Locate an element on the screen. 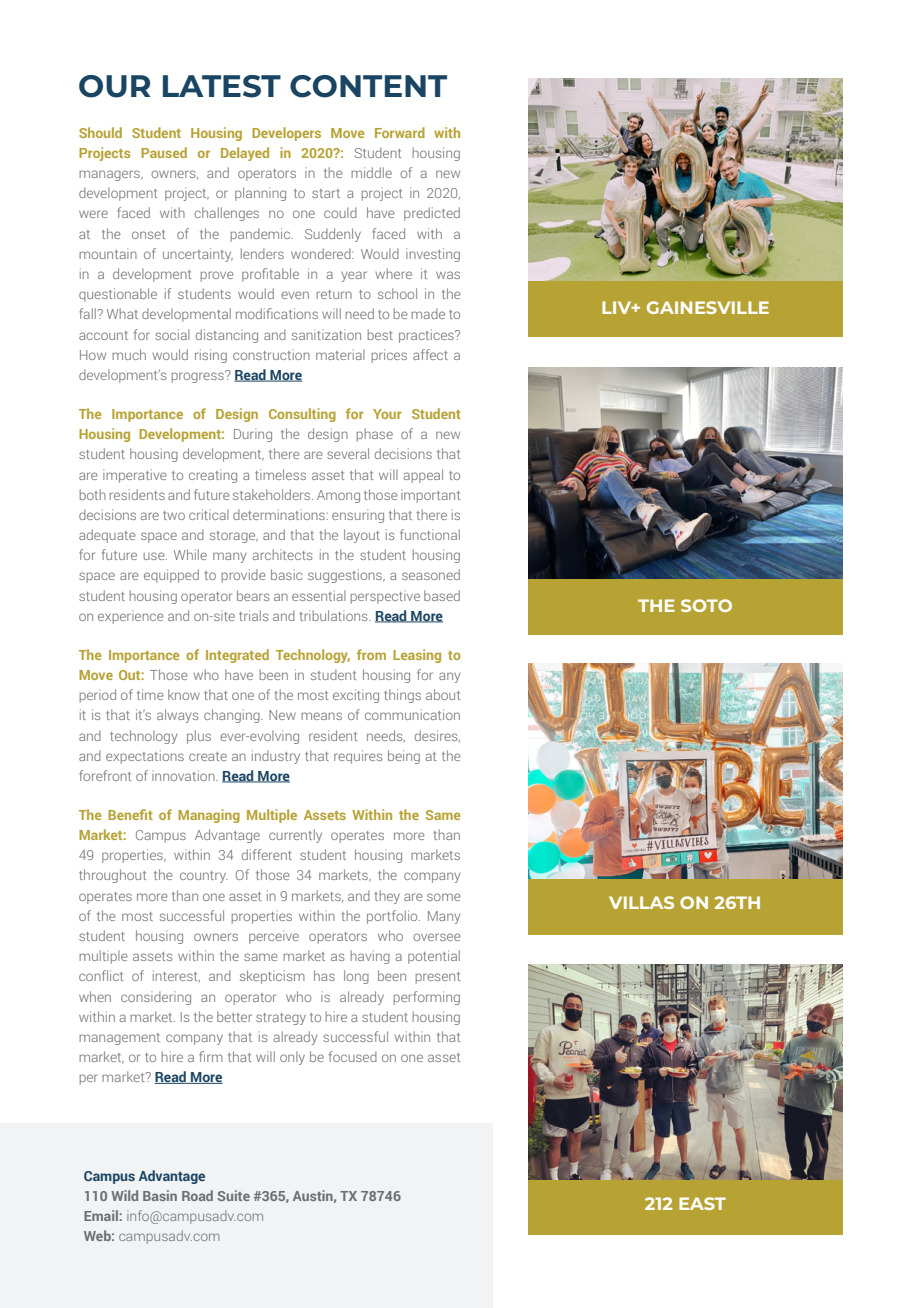 The height and width of the screenshot is (1308, 924). Forward is located at coordinates (400, 132).
